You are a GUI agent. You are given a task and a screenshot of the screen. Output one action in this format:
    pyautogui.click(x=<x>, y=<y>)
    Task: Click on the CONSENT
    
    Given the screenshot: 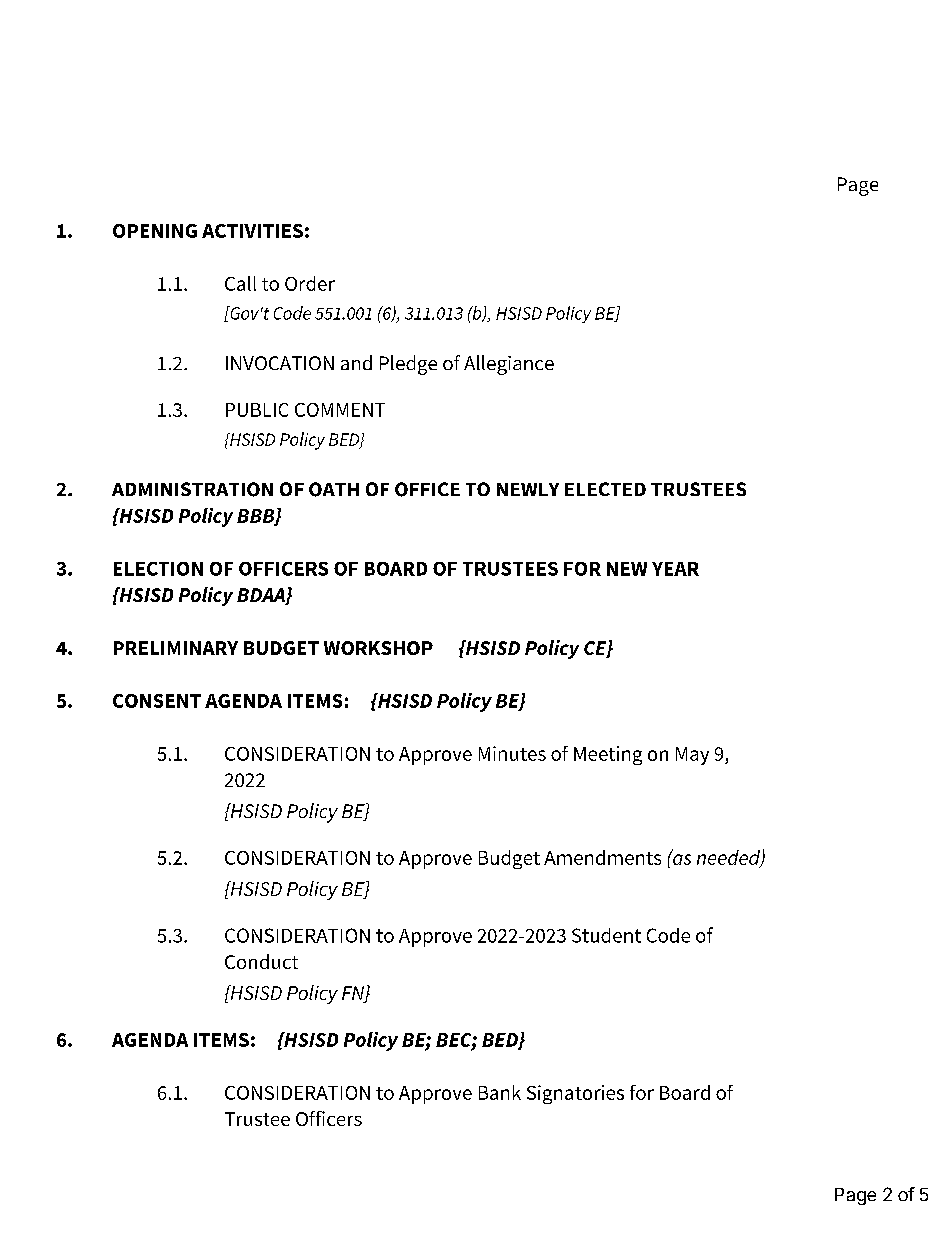 What is the action you would take?
    pyautogui.click(x=157, y=701)
